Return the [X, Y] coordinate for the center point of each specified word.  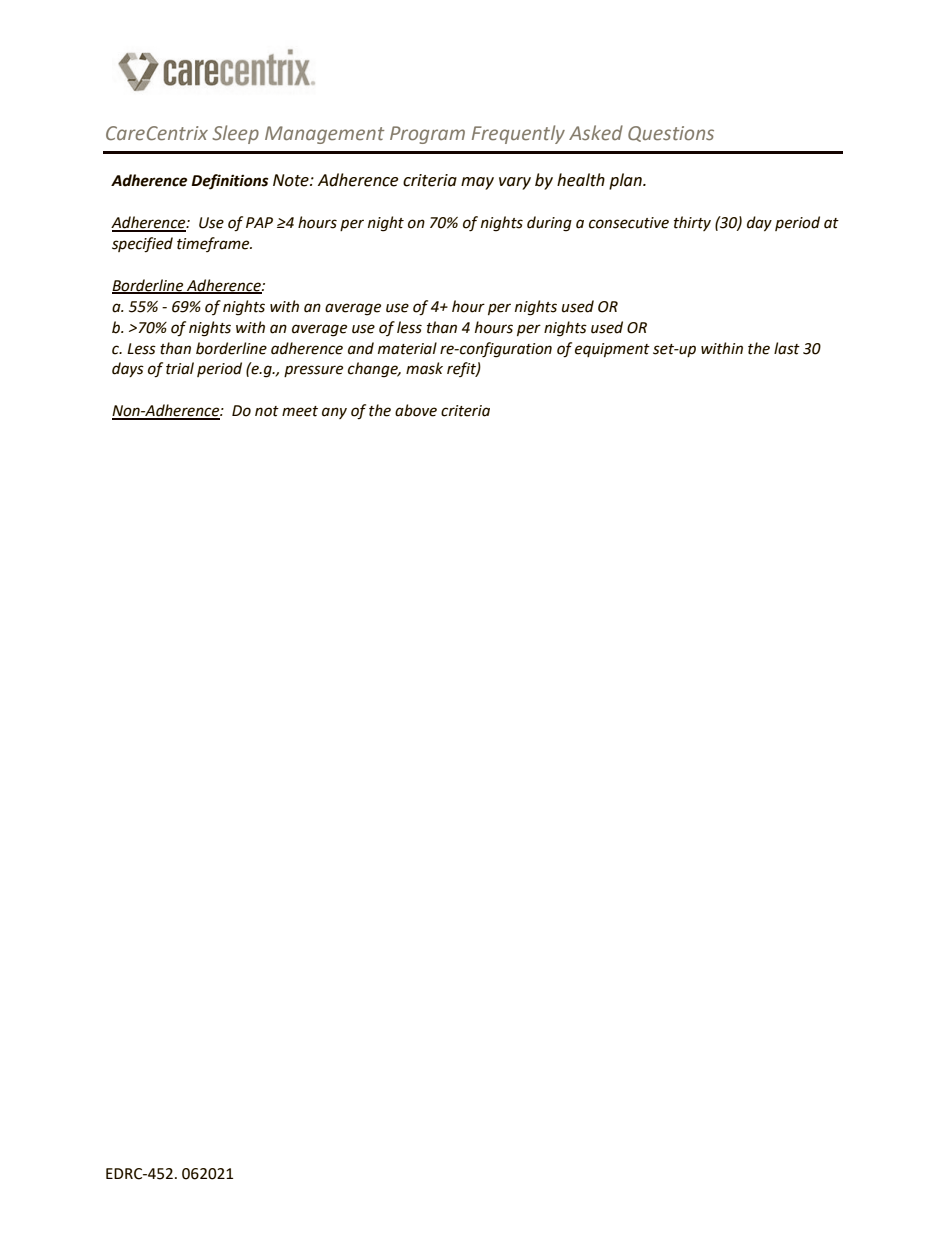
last [787, 348]
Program [427, 135]
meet [300, 411]
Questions [671, 134]
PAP [259, 222]
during [549, 224]
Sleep [235, 134]
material [407, 348]
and [361, 348]
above [416, 410]
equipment [612, 350]
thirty [692, 223]
